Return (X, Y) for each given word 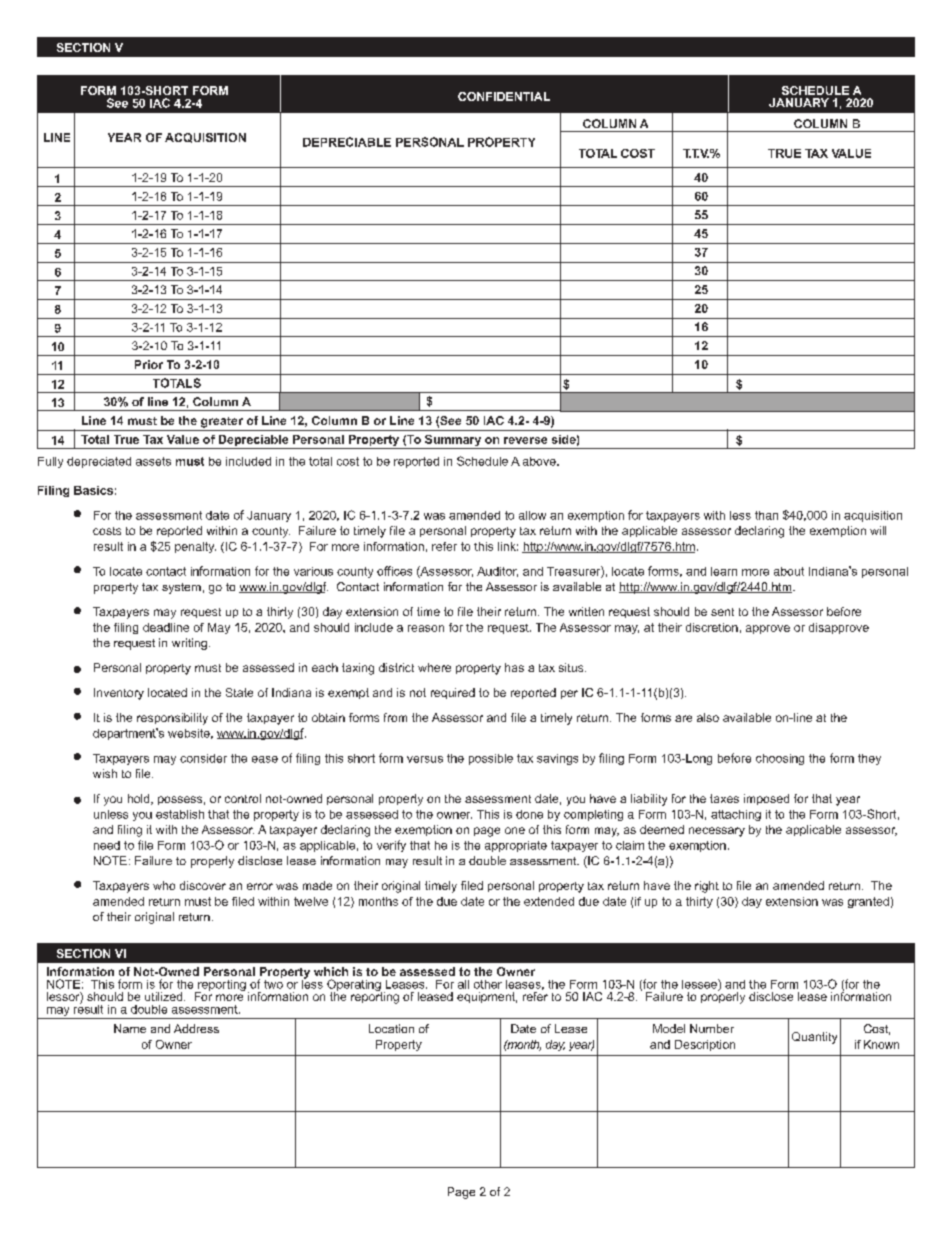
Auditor (497, 572)
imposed (766, 799)
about (789, 571)
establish (180, 814)
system (181, 588)
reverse (525, 440)
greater (222, 422)
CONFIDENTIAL (504, 96)
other (488, 984)
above (540, 461)
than (766, 515)
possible (491, 759)
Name (130, 1028)
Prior (149, 364)
